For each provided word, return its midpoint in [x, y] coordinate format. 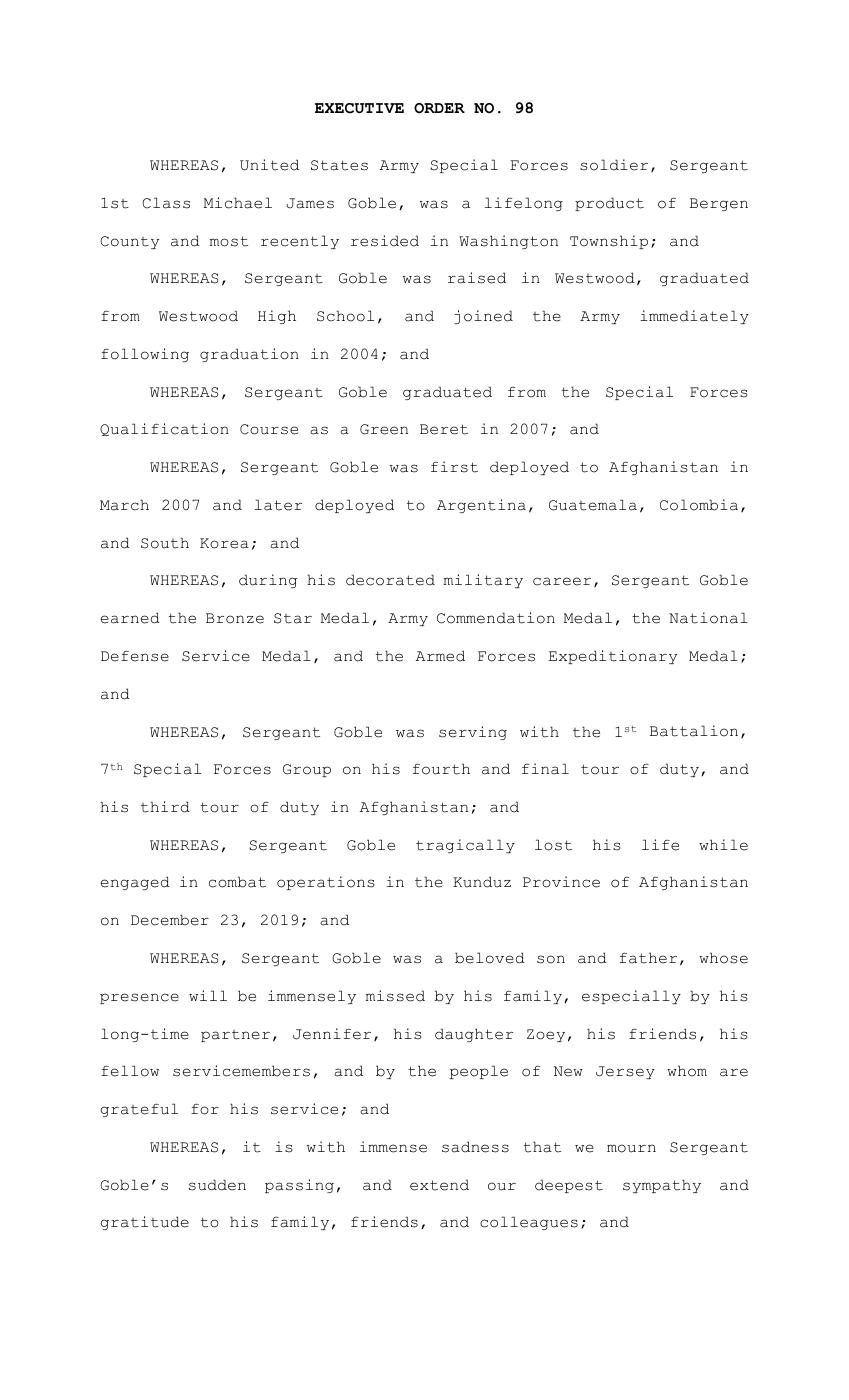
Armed [440, 656]
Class [166, 203]
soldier [614, 165]
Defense [135, 656]
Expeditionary [613, 657]
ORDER [439, 108]
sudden [217, 1185]
